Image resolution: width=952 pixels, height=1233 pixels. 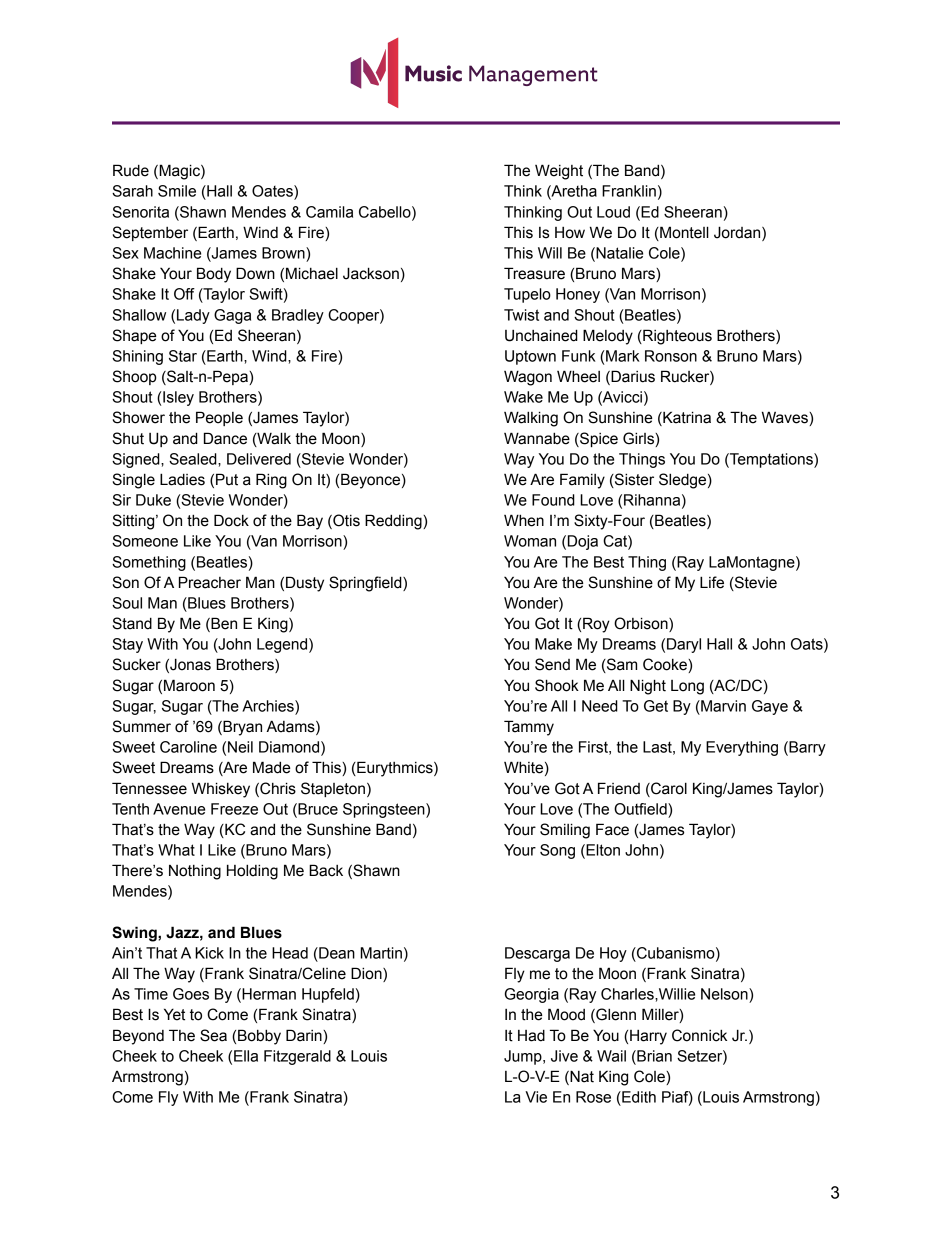 I want to click on Ben, so click(x=223, y=624).
